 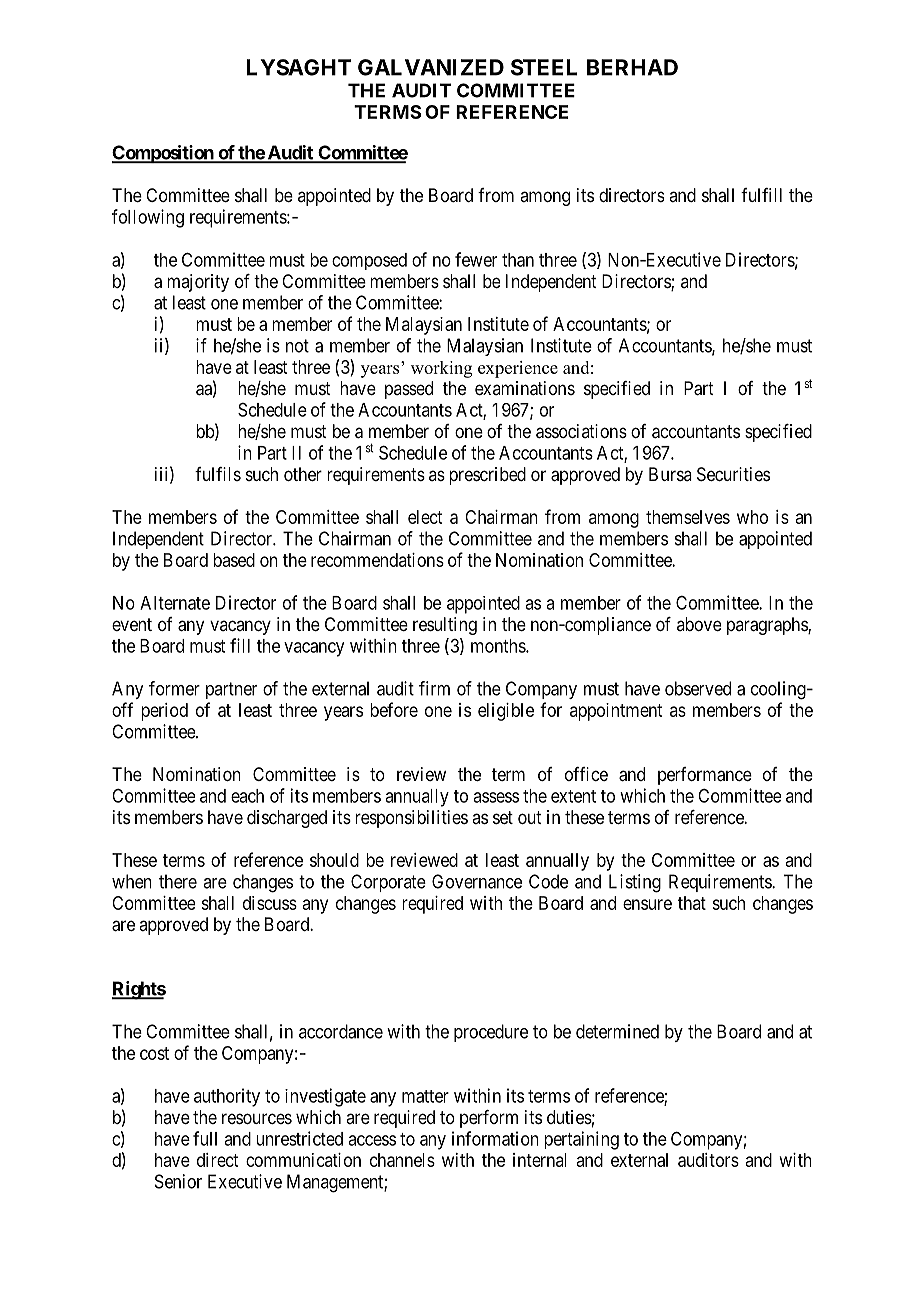 I want to click on former, so click(x=174, y=688).
